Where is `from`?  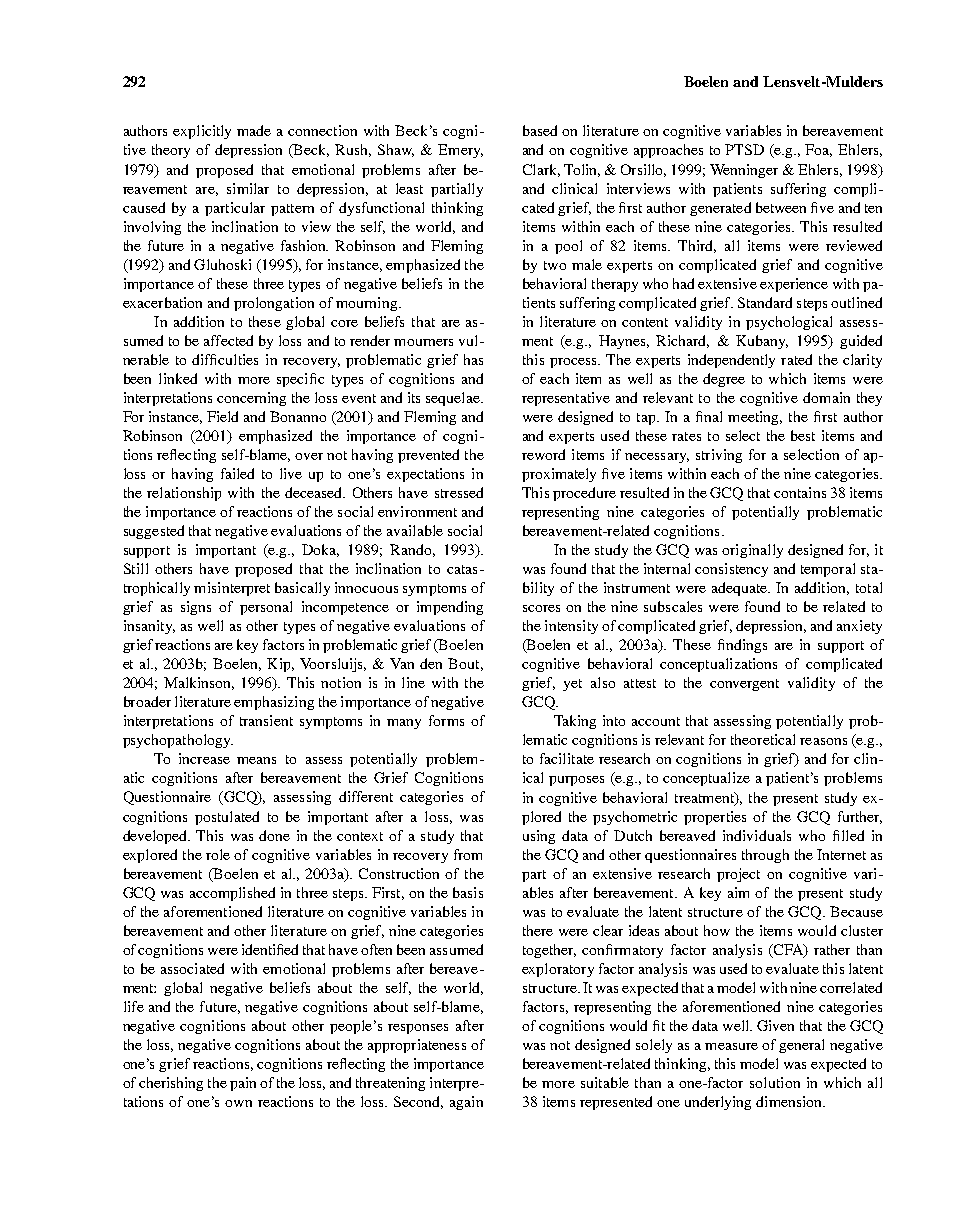
from is located at coordinates (468, 854).
